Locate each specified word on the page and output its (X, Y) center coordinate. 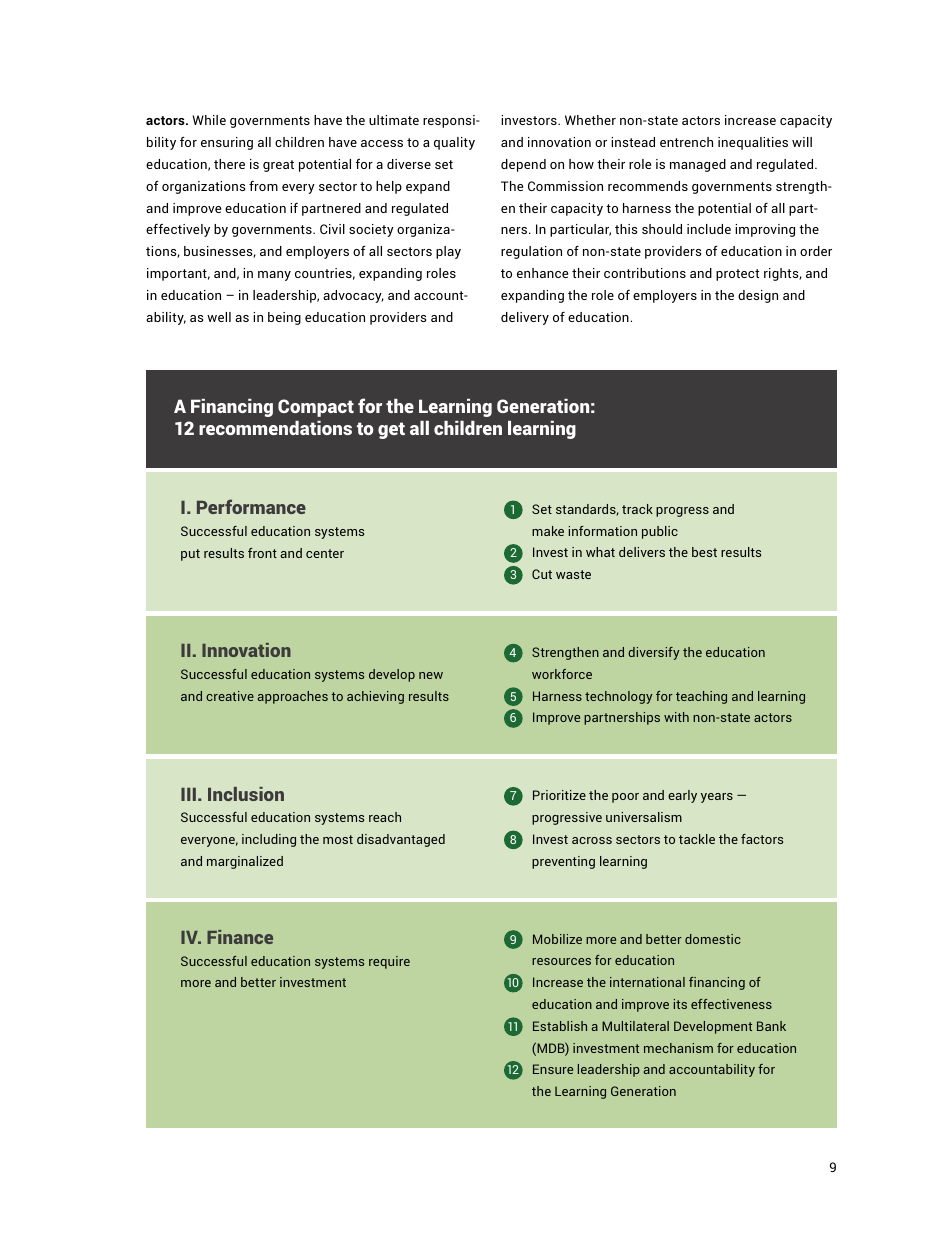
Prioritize (559, 795)
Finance (240, 937)
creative (230, 696)
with (676, 717)
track (637, 509)
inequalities (753, 143)
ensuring (227, 143)
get (391, 430)
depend (523, 165)
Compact (316, 408)
